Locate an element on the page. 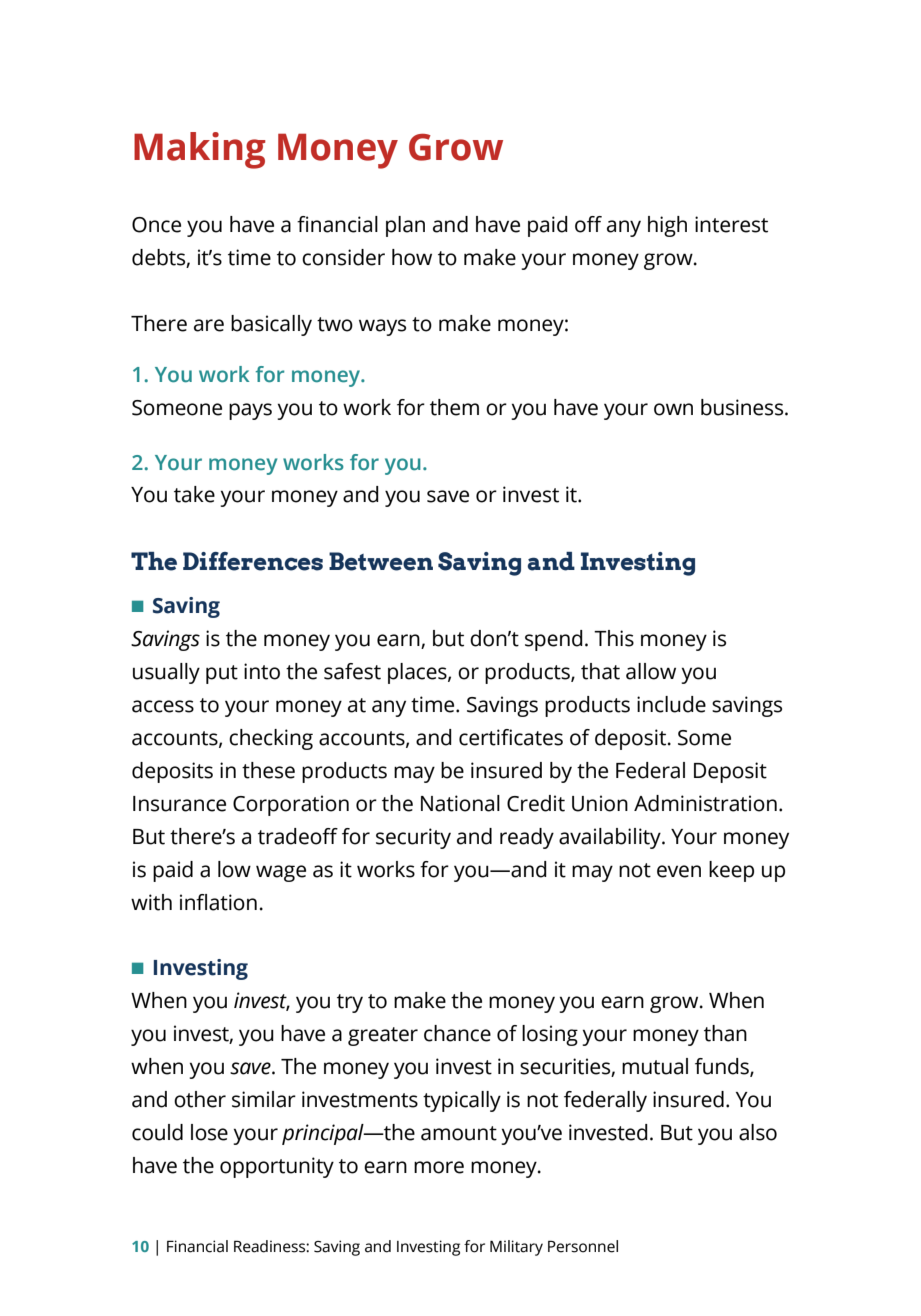  put is located at coordinates (222, 674).
